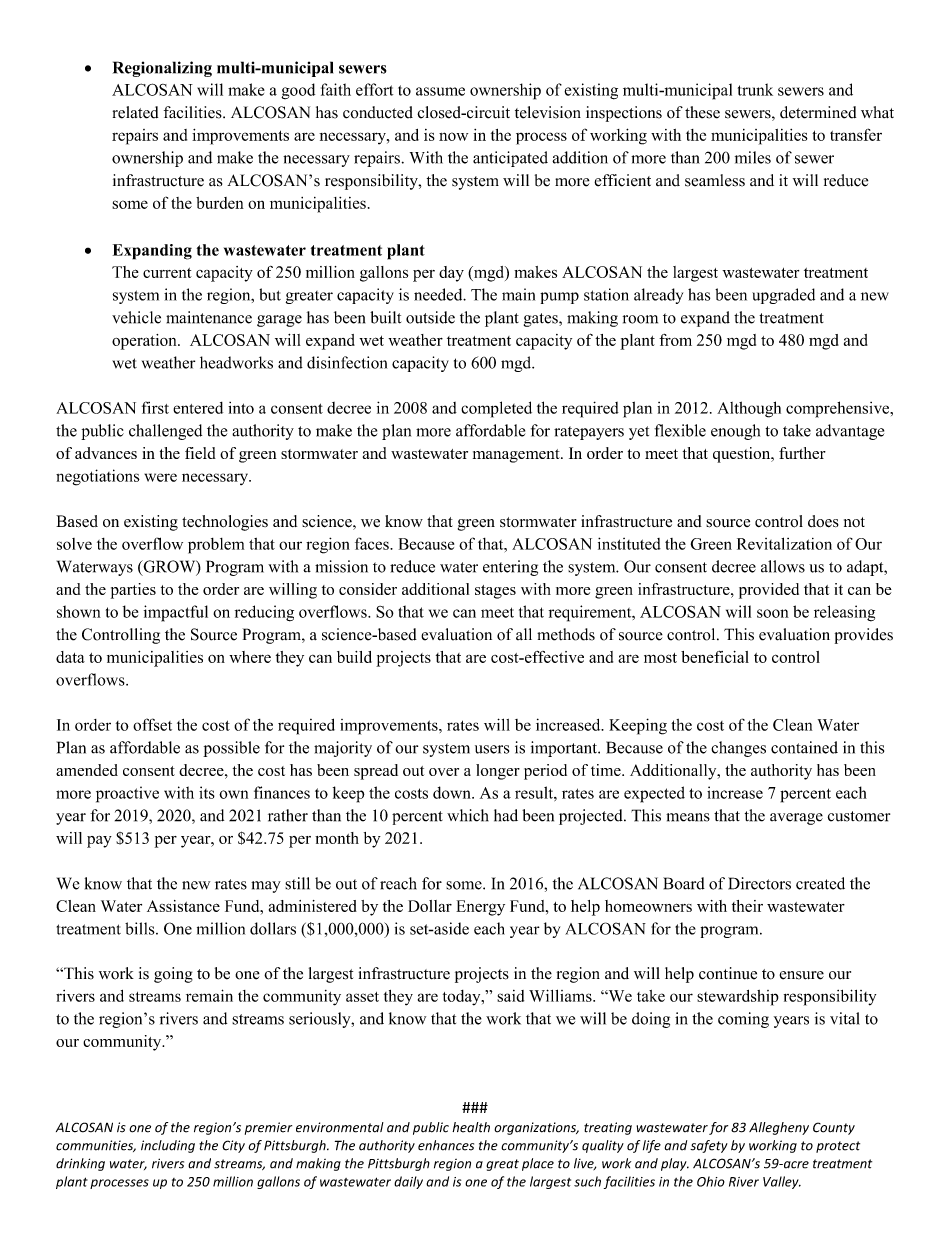  What do you see at coordinates (823, 521) in the screenshot?
I see `does` at bounding box center [823, 521].
